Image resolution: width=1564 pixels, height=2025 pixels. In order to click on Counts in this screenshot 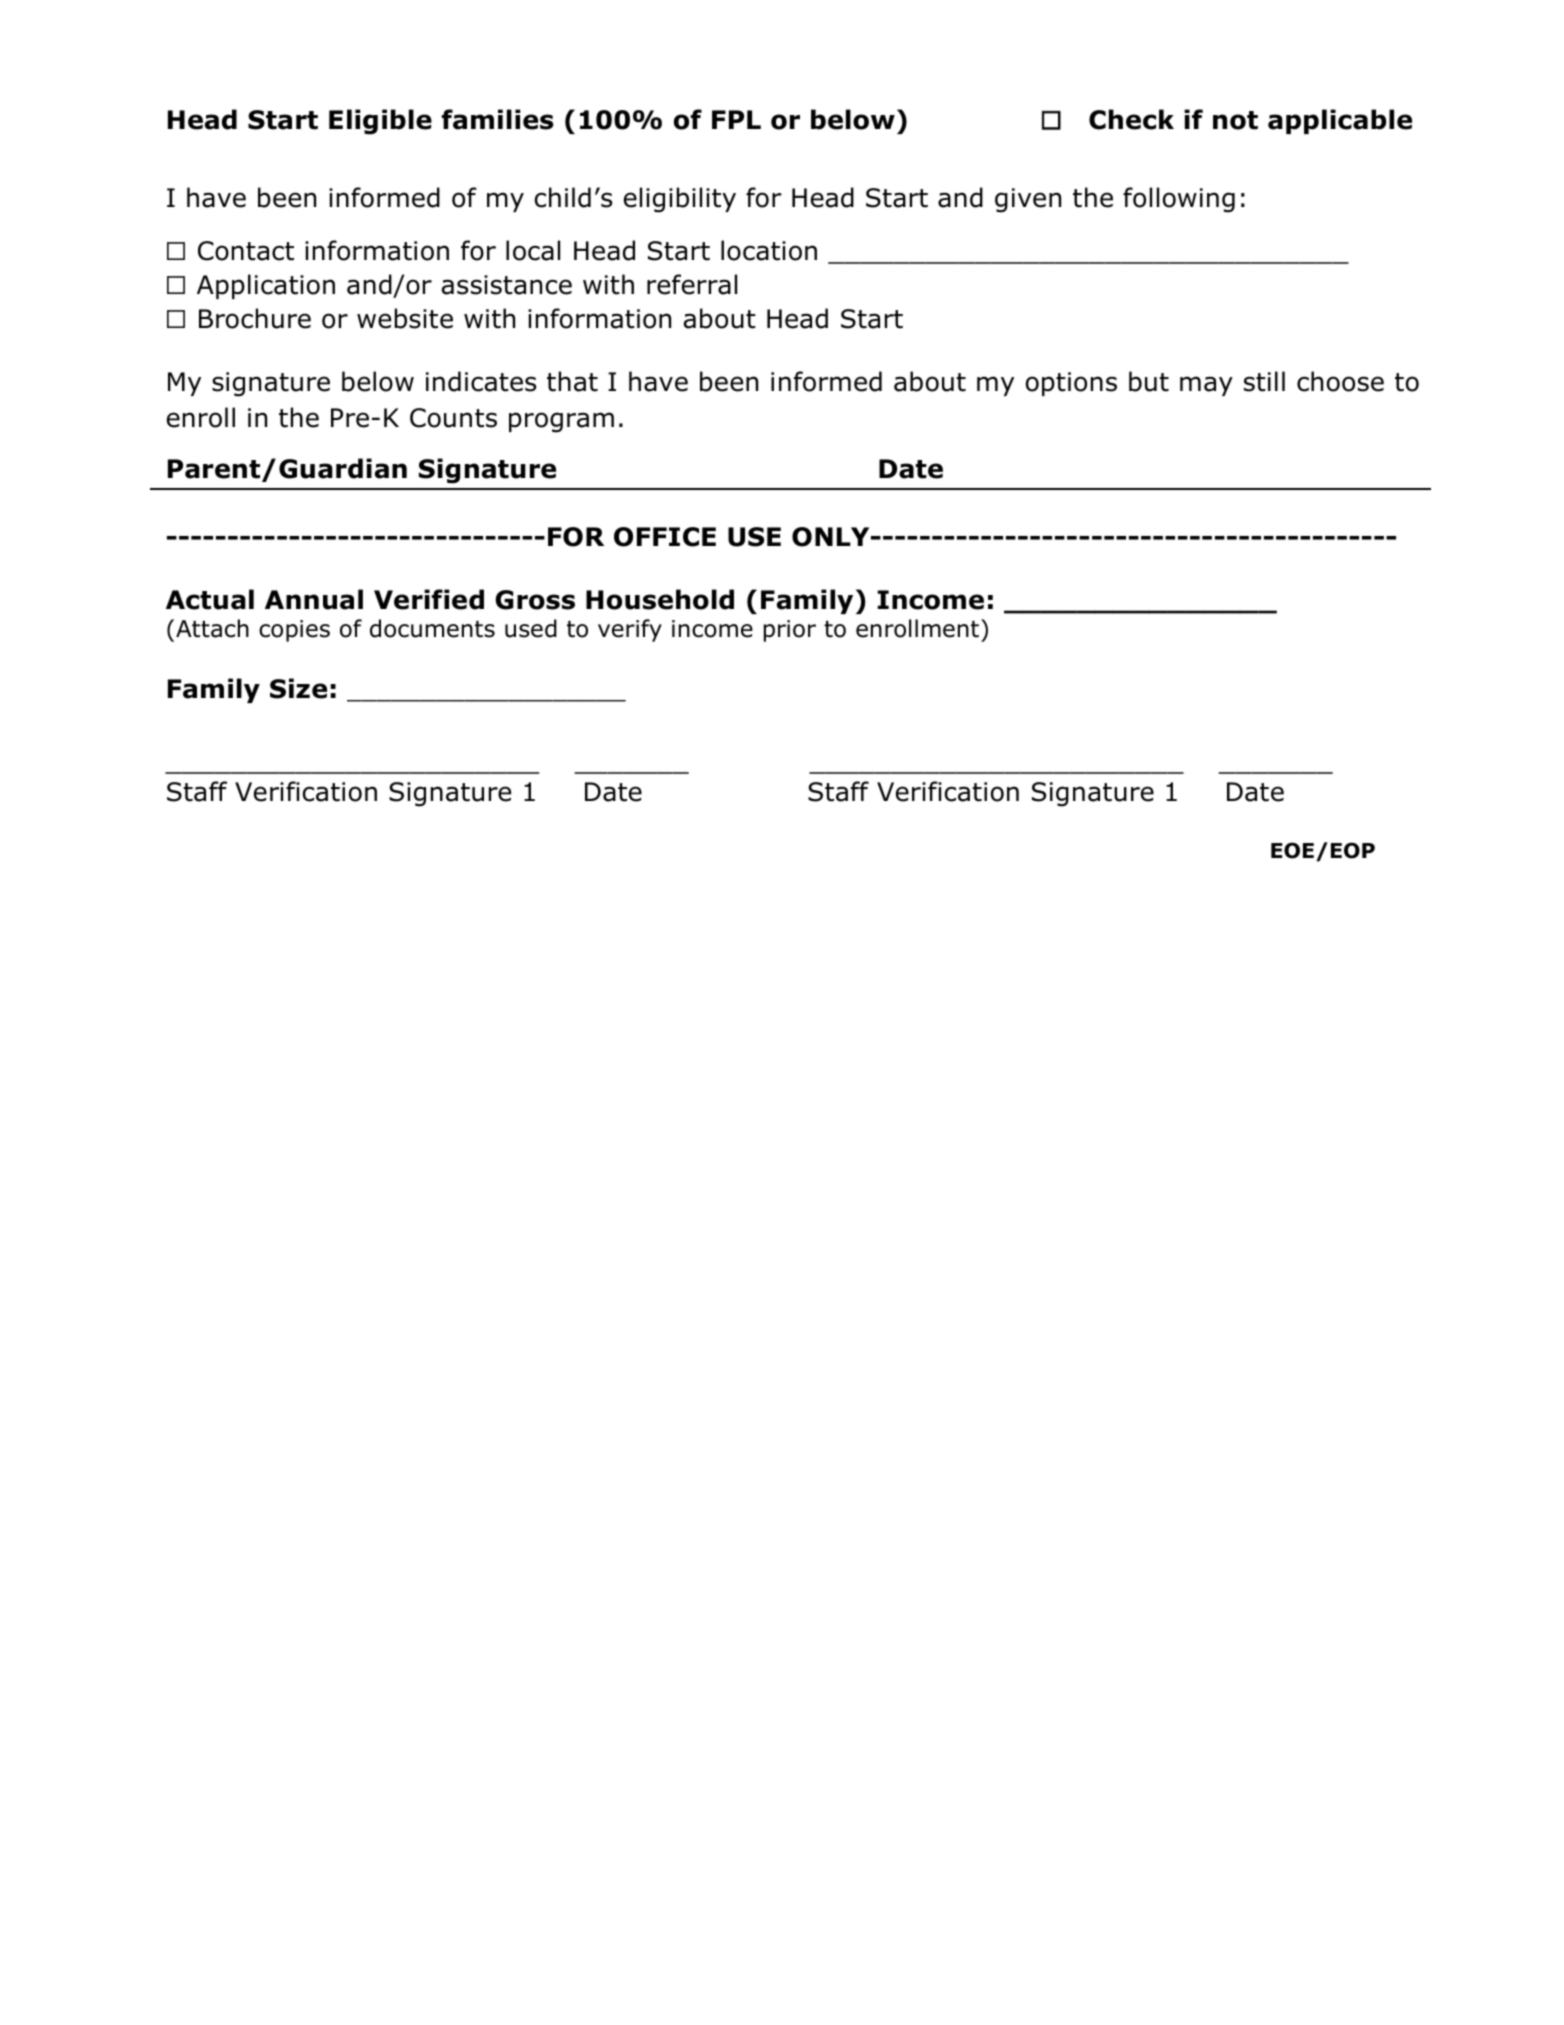, I will do `click(453, 418)`.
